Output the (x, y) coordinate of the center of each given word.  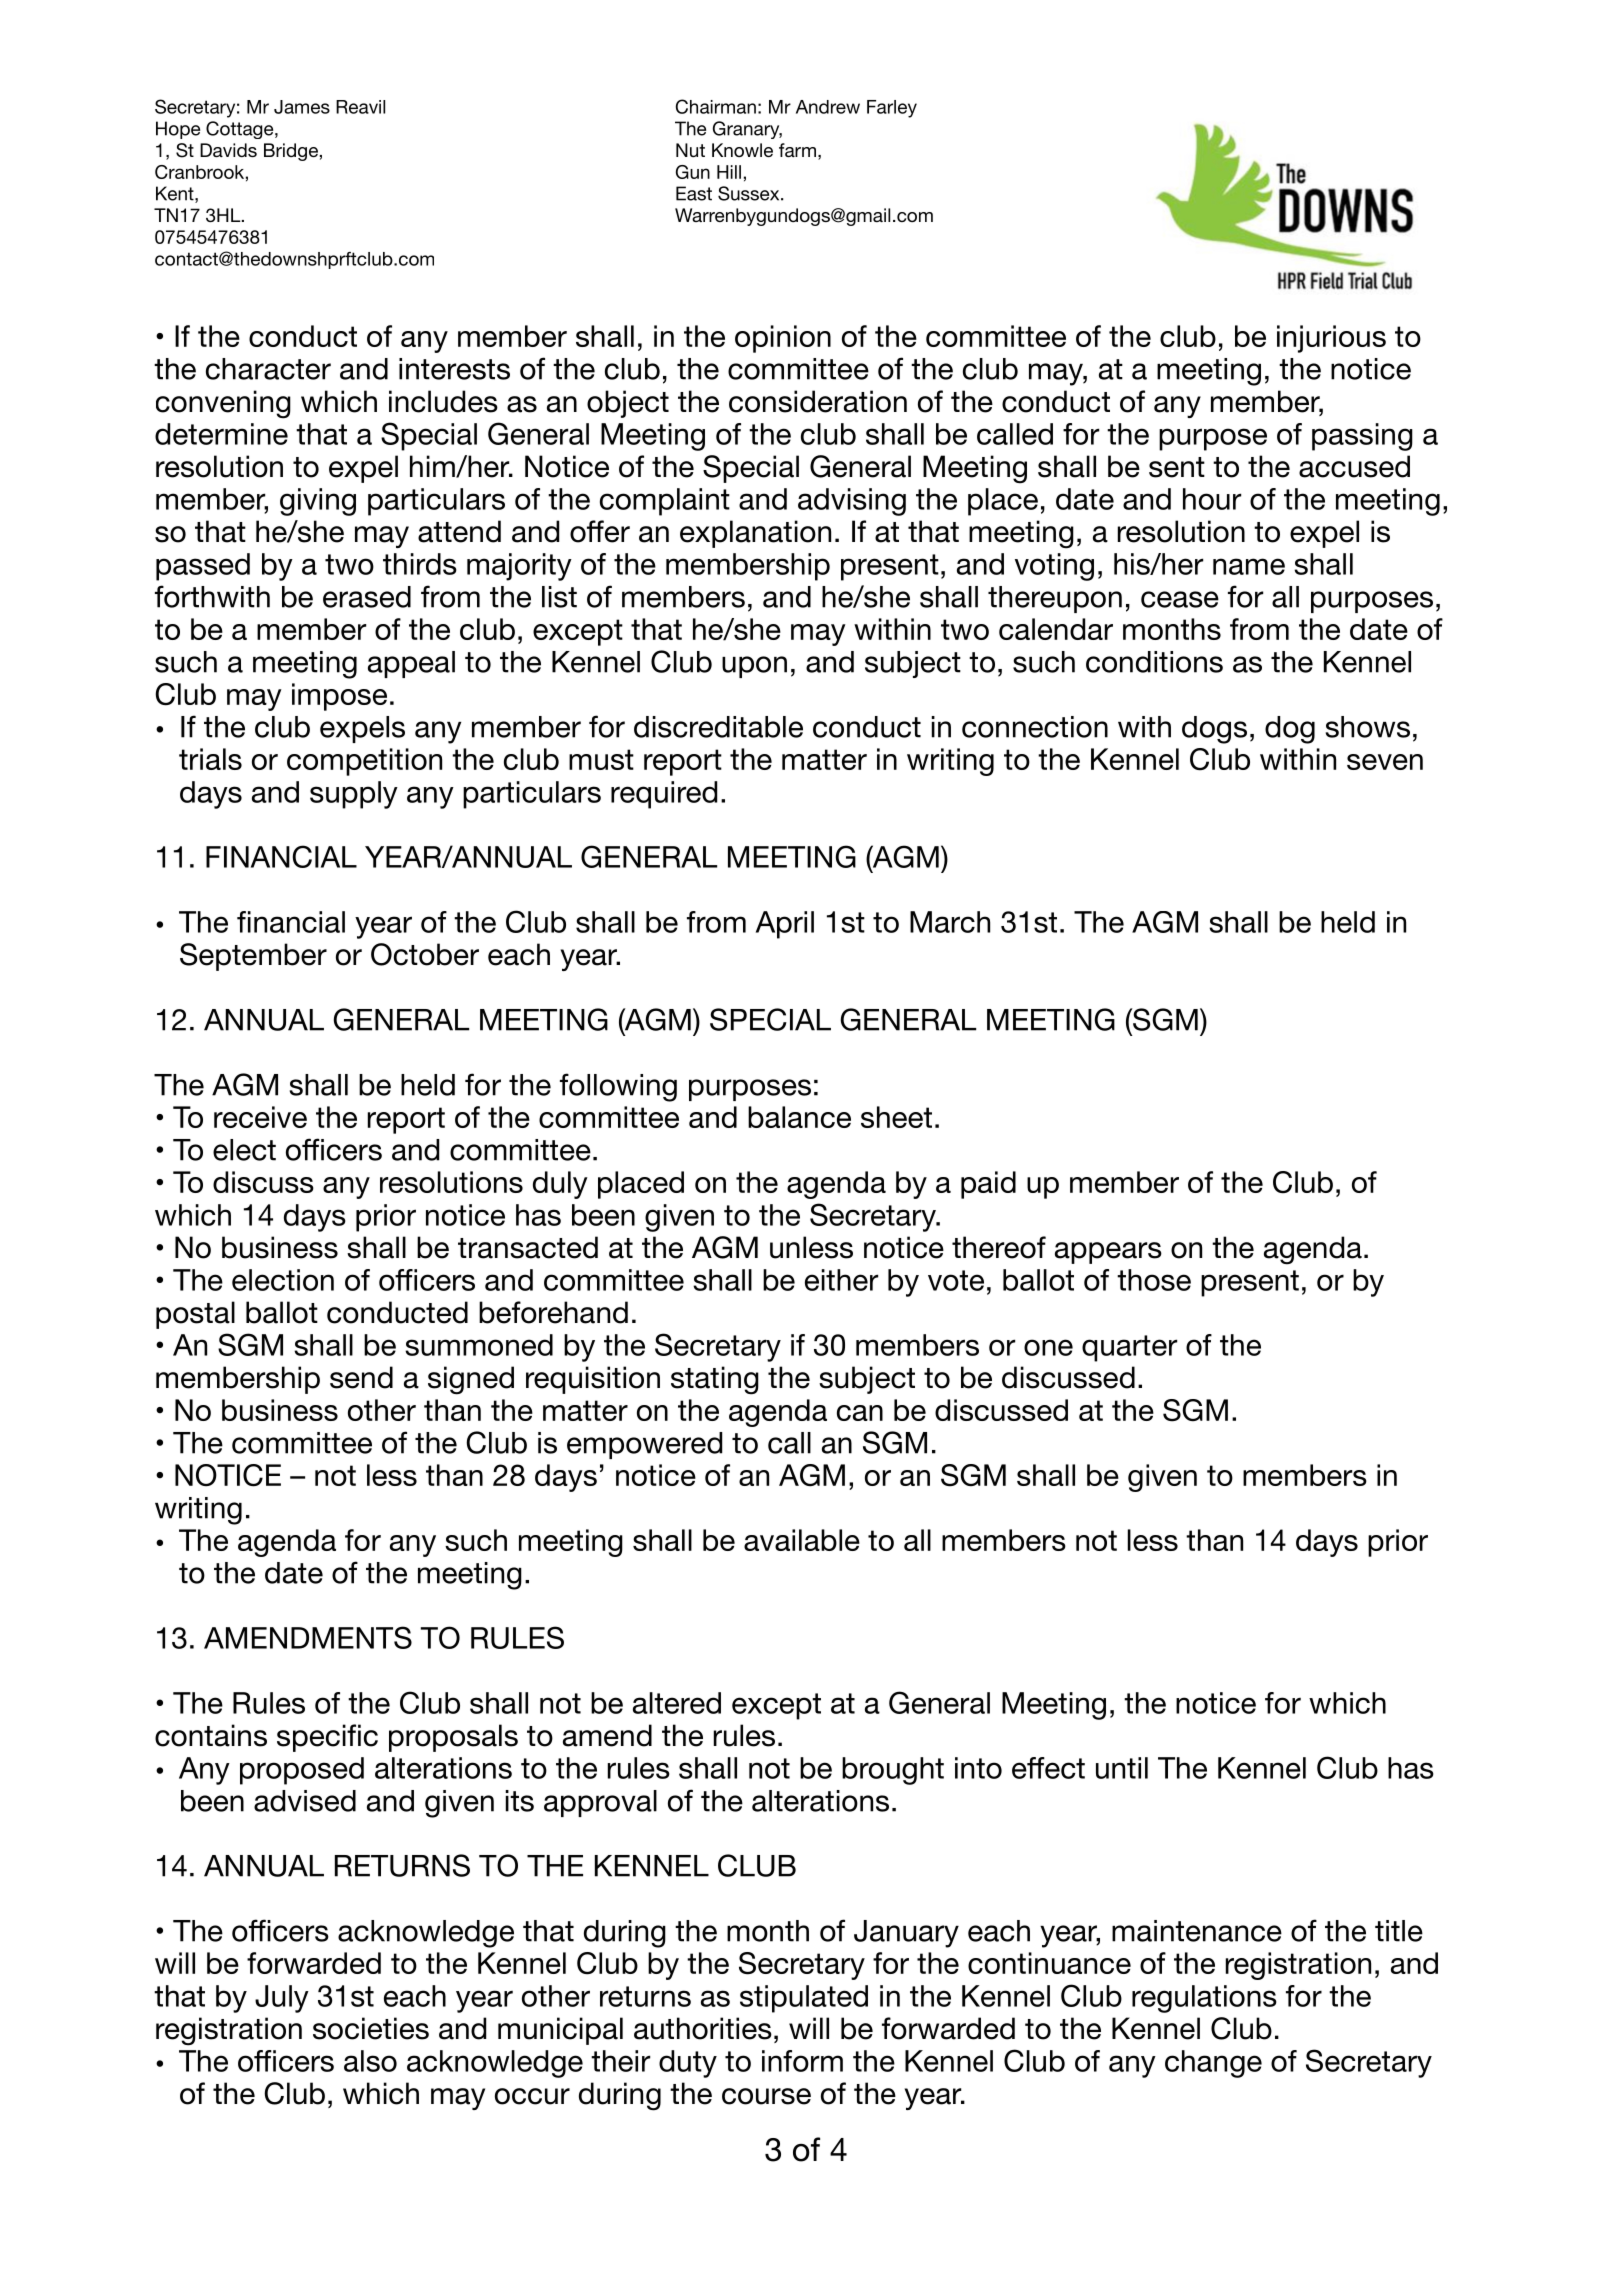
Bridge (291, 152)
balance (799, 1117)
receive (260, 1117)
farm (797, 150)
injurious (1331, 339)
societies (371, 2028)
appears (1108, 1253)
